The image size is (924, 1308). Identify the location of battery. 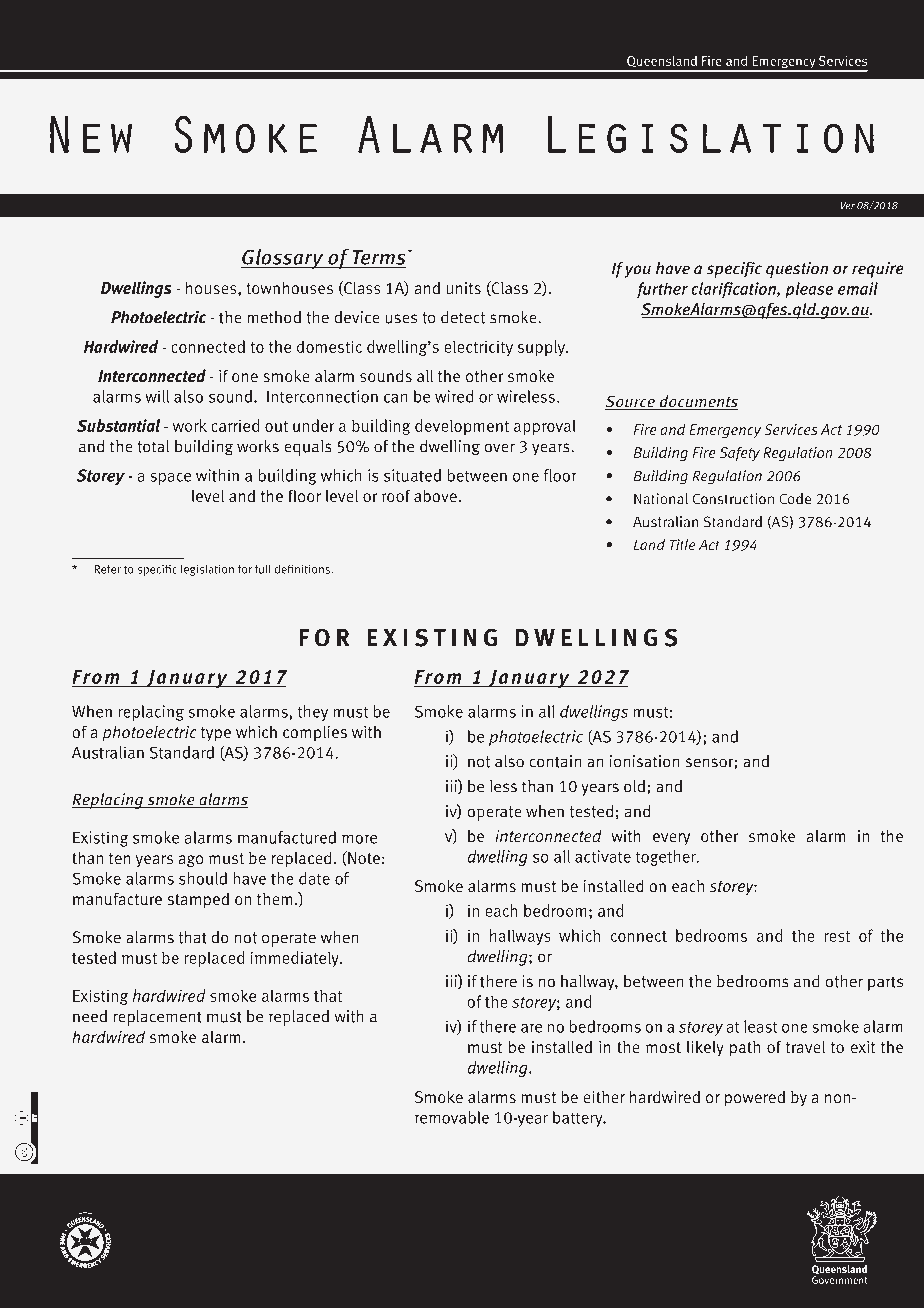
(579, 1119).
